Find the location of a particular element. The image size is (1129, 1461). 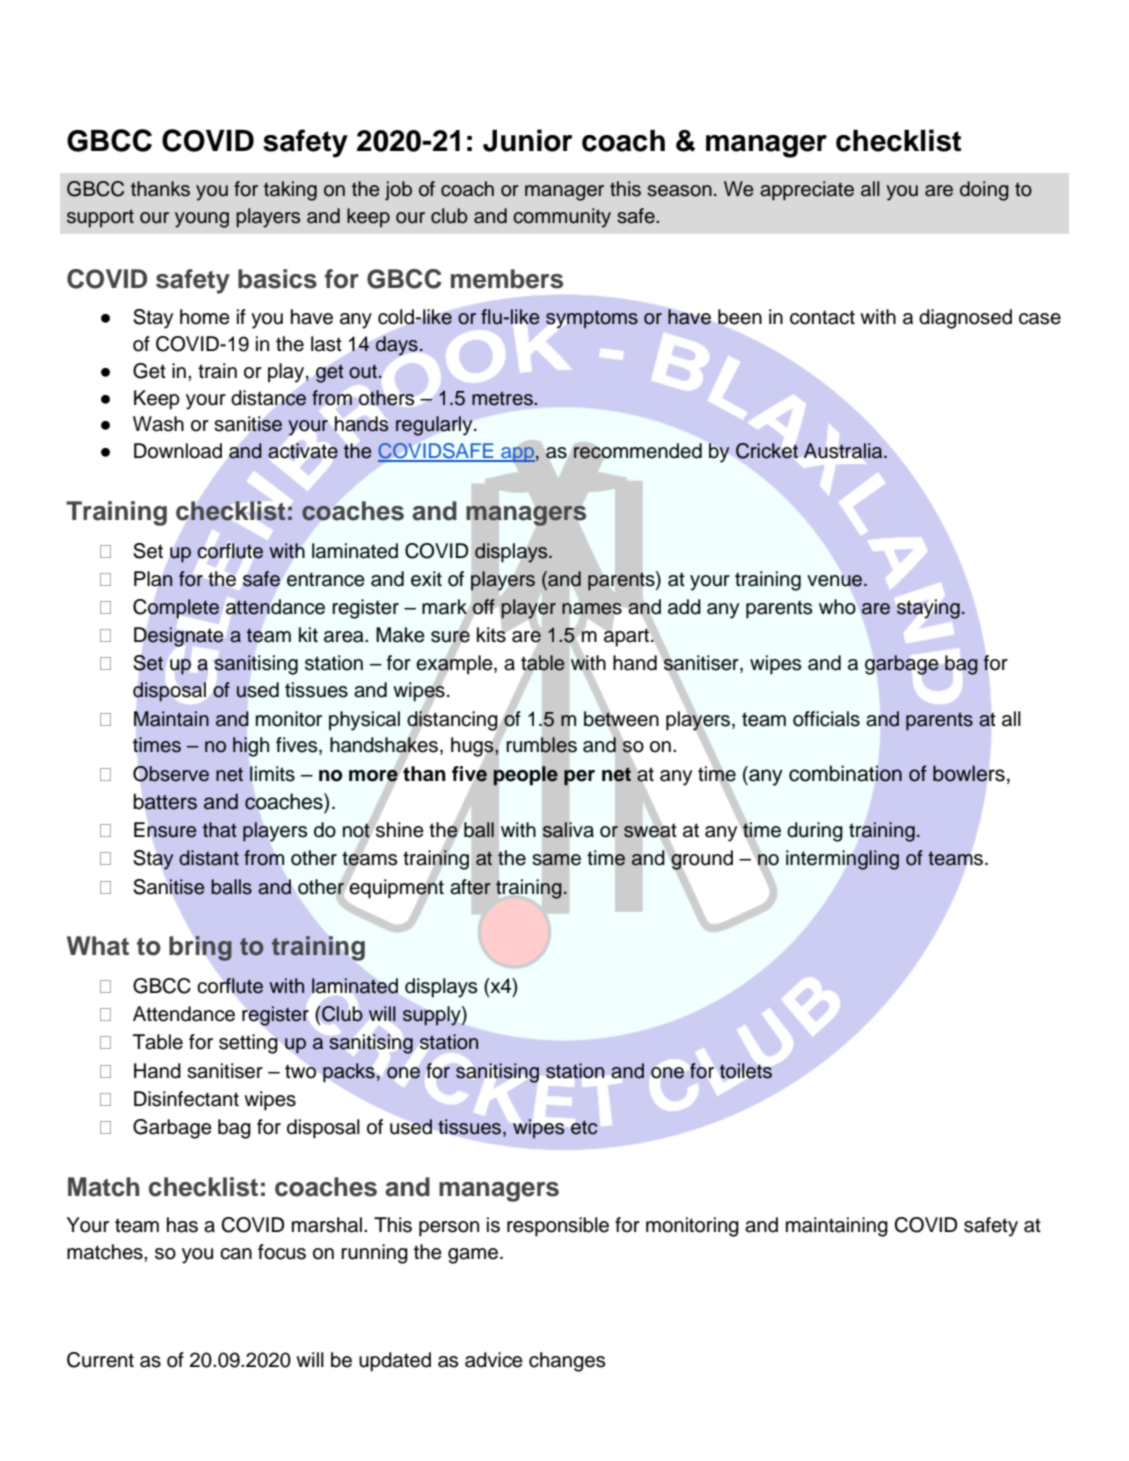

Australia is located at coordinates (844, 451).
